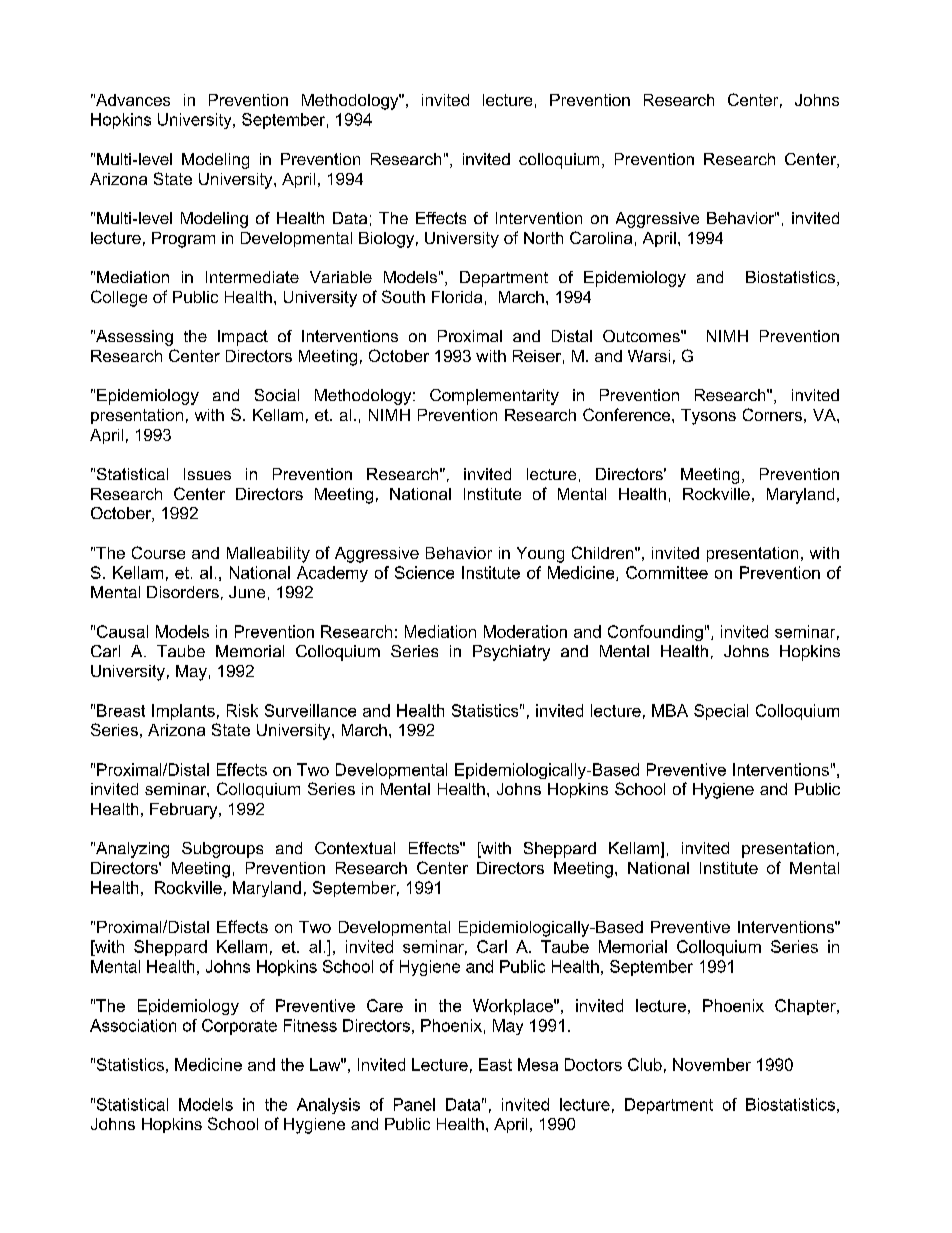 The image size is (952, 1233). What do you see at coordinates (239, 1027) in the image?
I see `Corporate` at bounding box center [239, 1027].
